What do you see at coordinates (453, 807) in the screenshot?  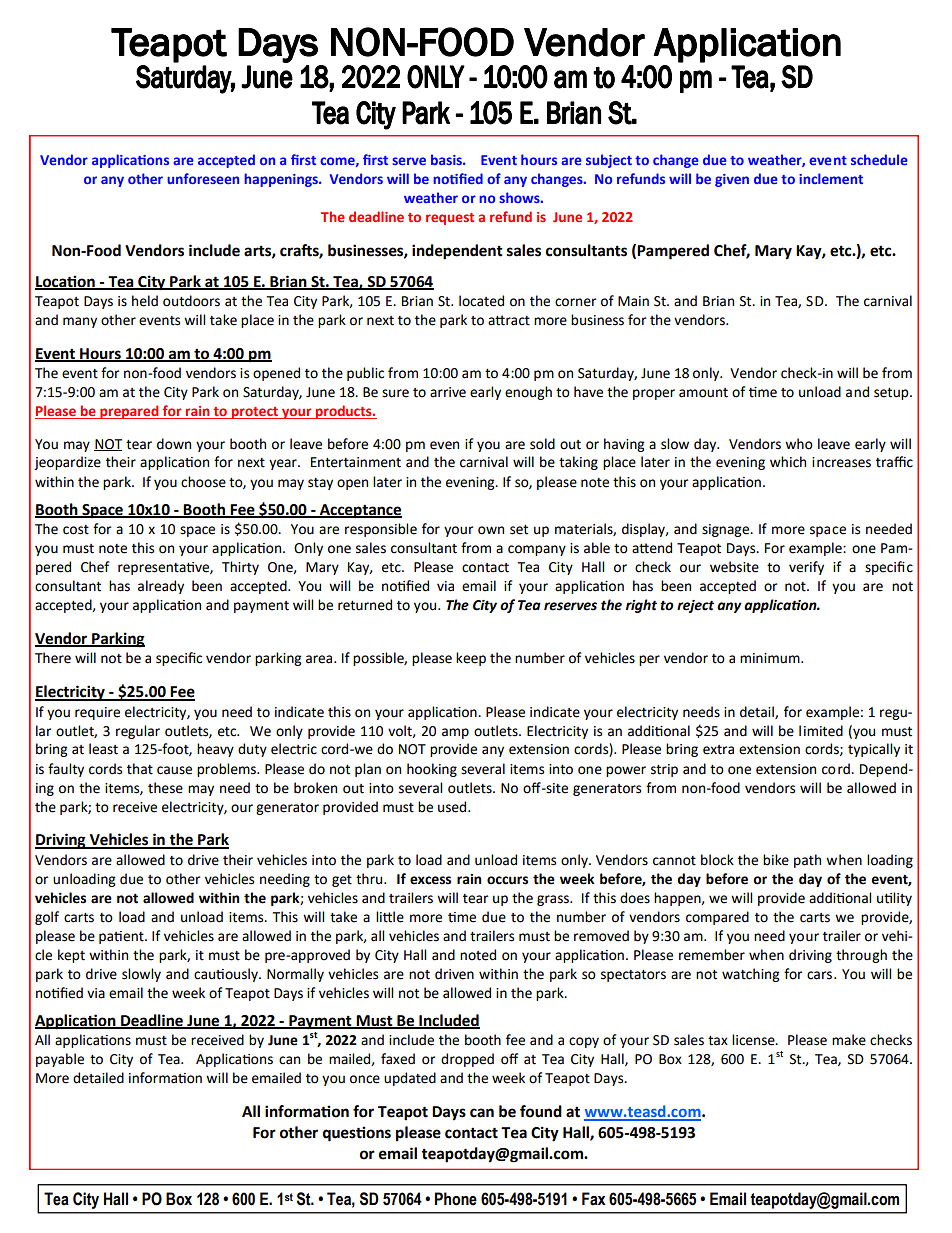 I see `used` at bounding box center [453, 807].
